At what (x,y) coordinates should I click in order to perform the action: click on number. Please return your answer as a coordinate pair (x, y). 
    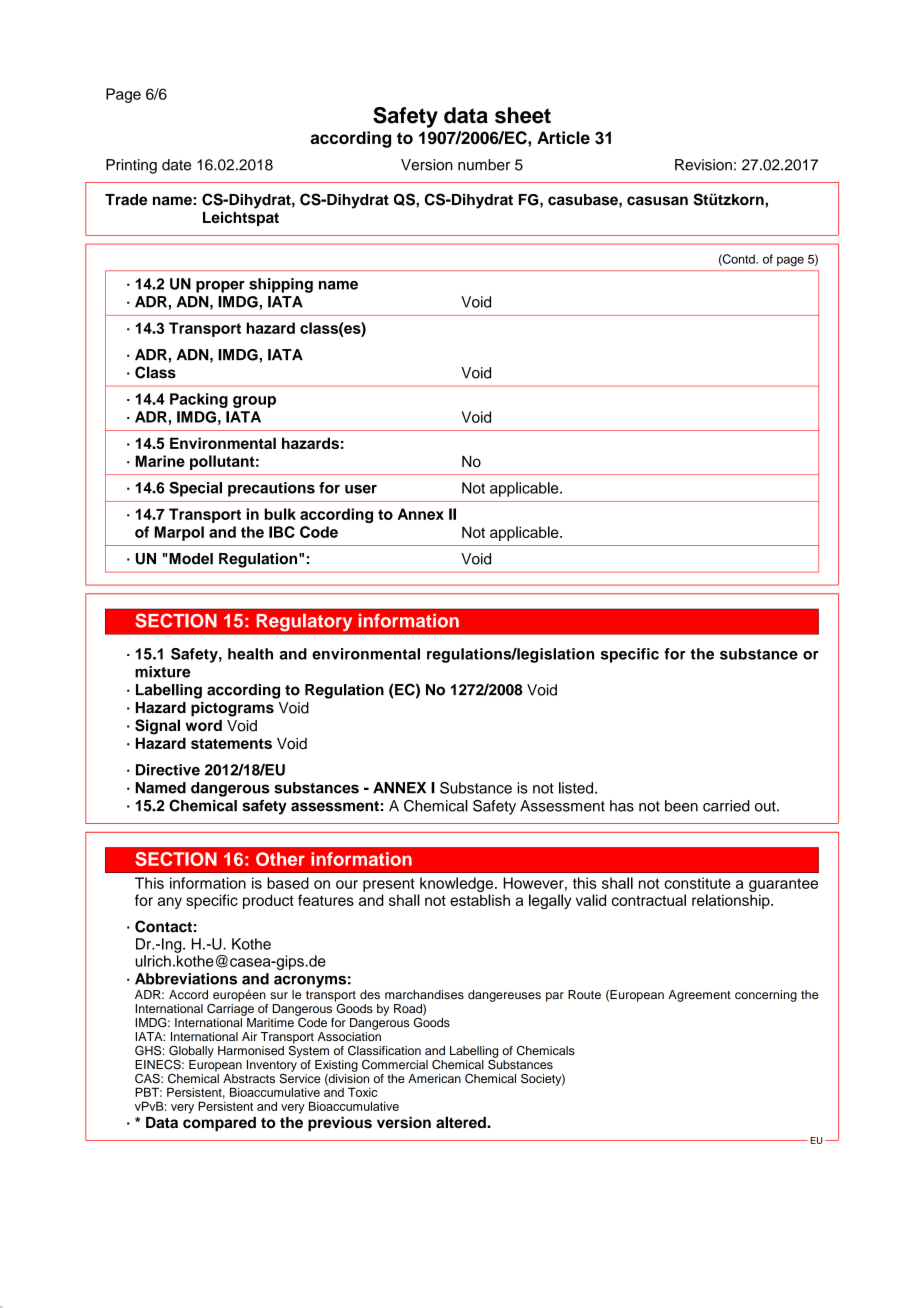
    Looking at the image, I should click on (484, 165).
